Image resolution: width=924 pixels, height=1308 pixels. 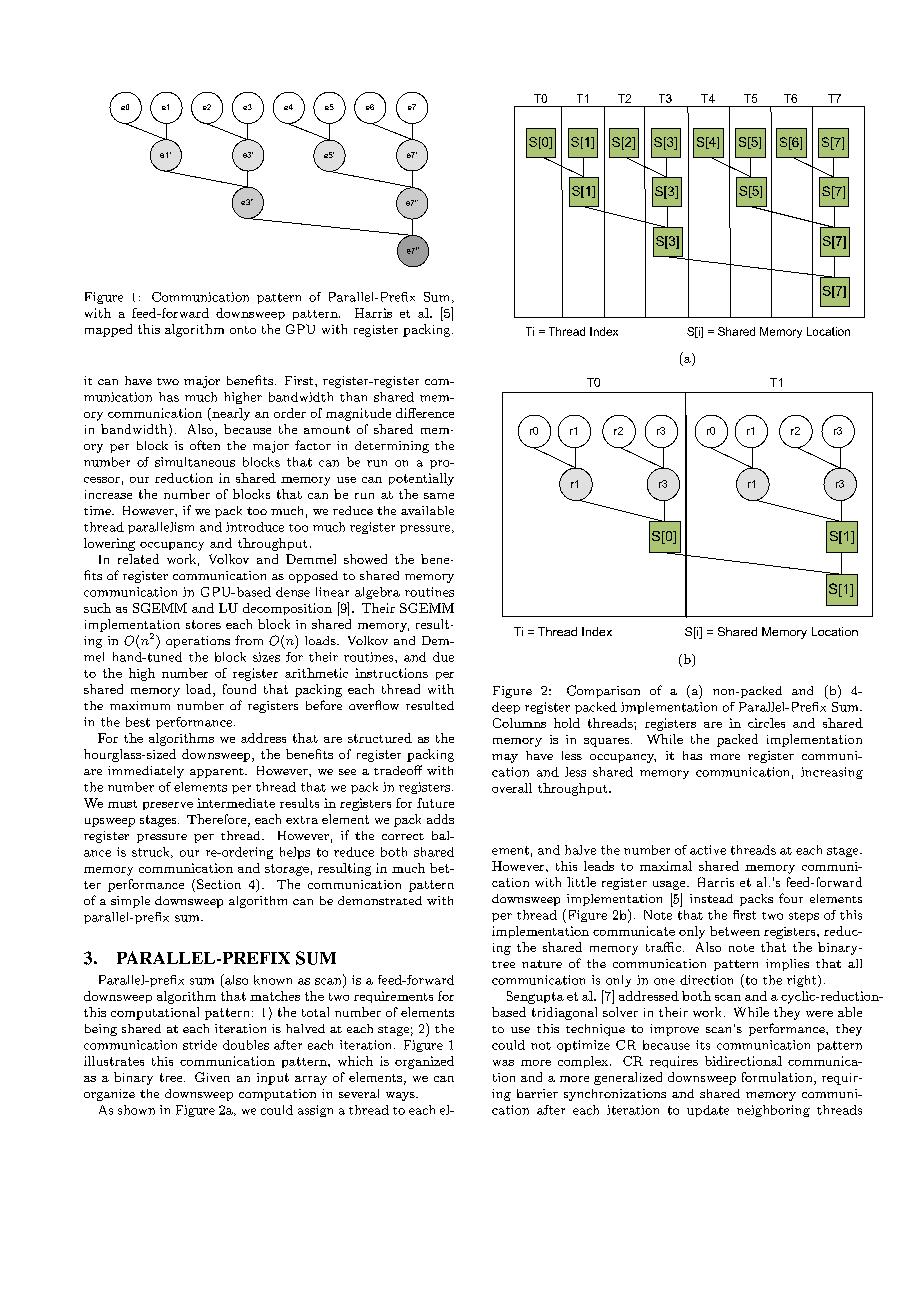 I want to click on due, so click(x=443, y=657).
